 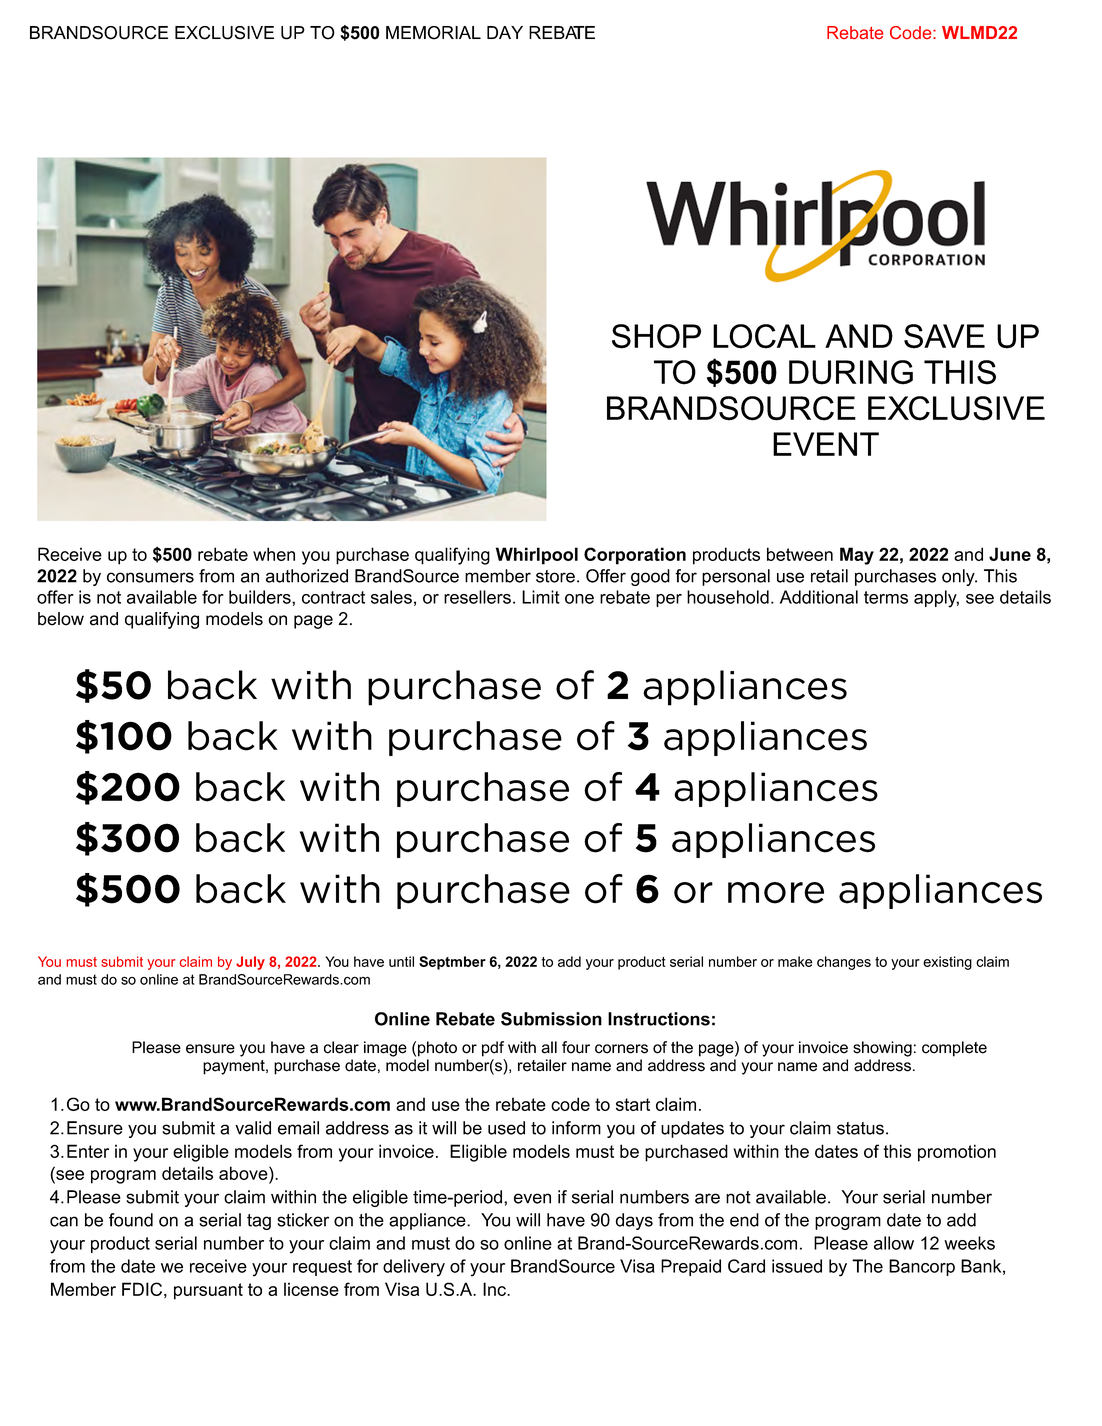 What do you see at coordinates (764, 336) in the screenshot?
I see `LOCAL` at bounding box center [764, 336].
